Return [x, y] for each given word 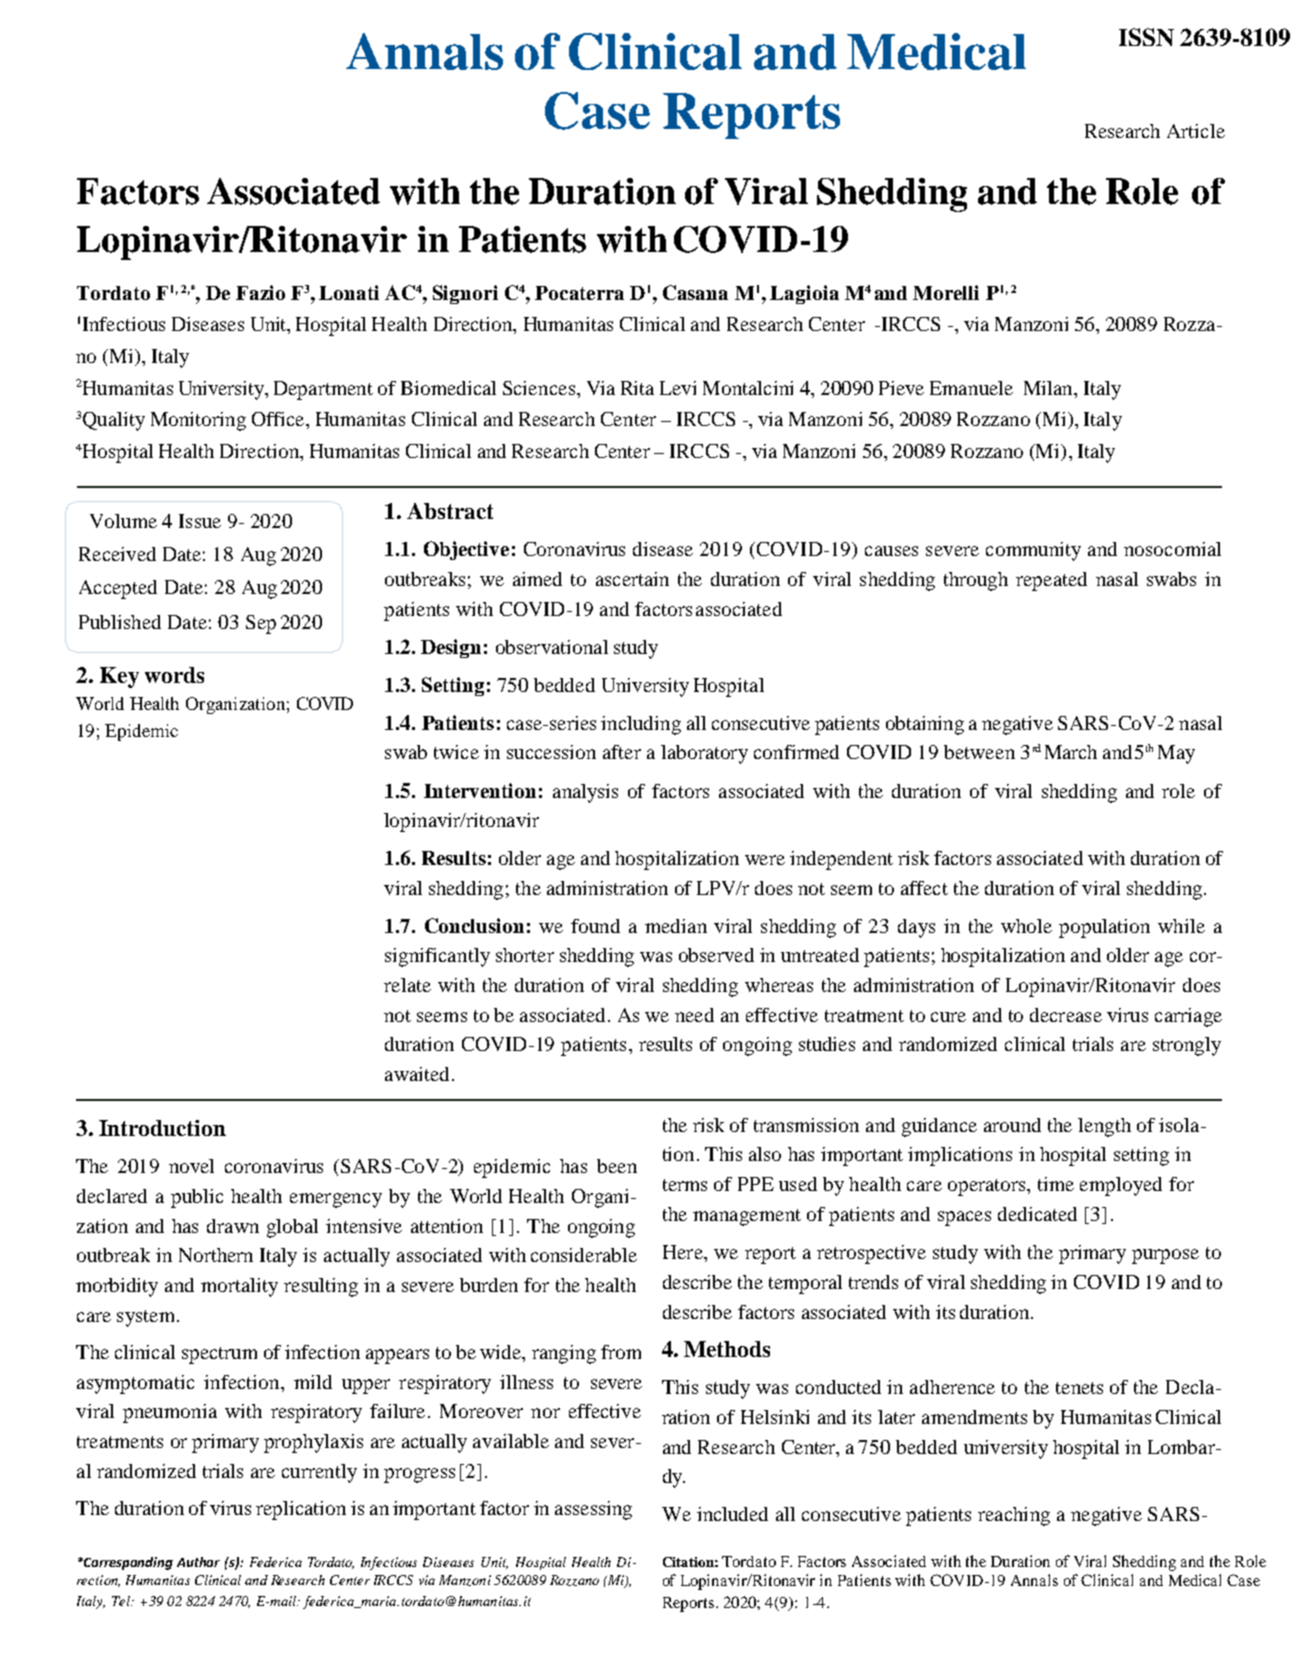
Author [198, 1562]
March [1071, 752]
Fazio [260, 292]
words [174, 675]
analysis [585, 793]
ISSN [1146, 37]
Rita [637, 388]
